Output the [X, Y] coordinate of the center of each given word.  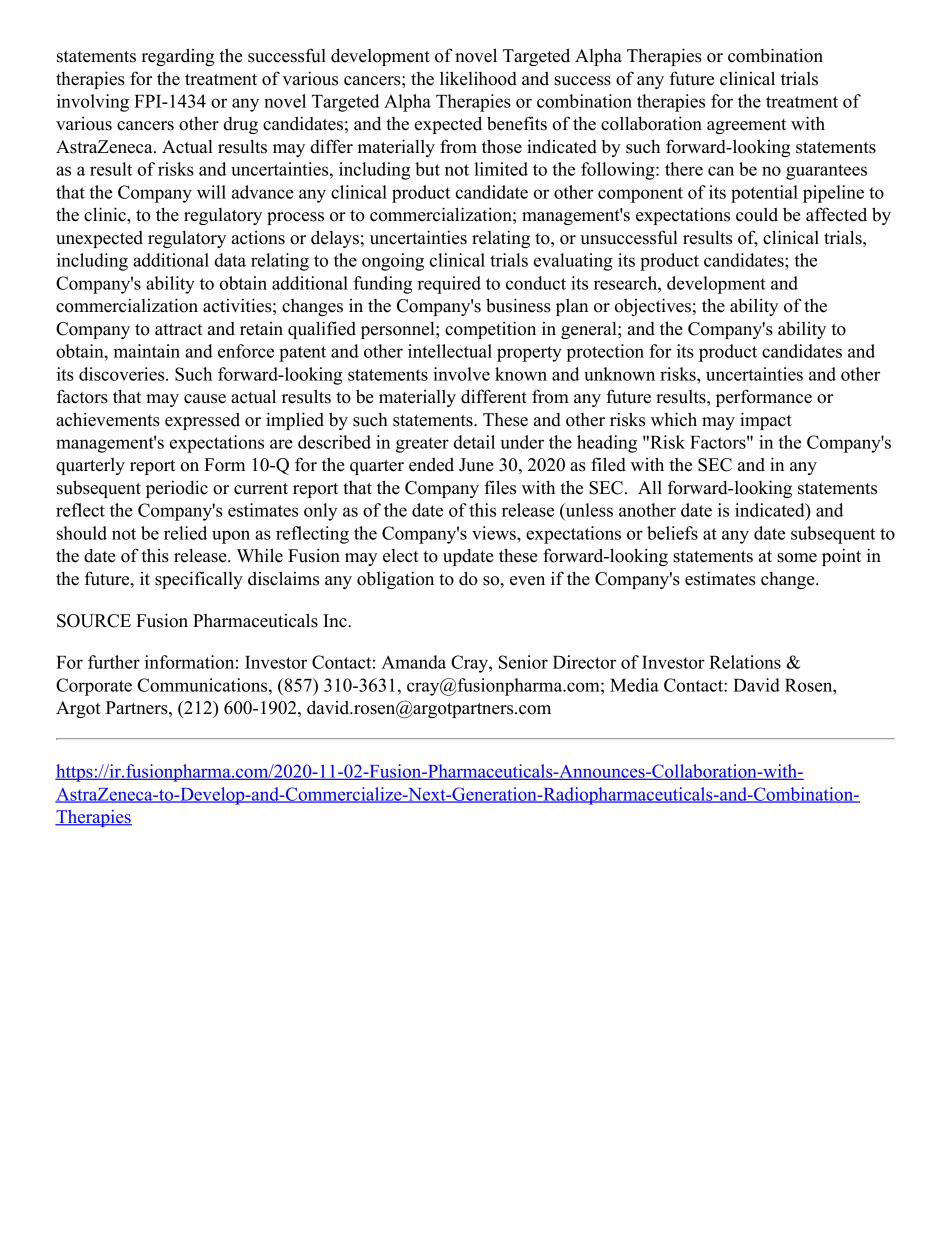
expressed [202, 421]
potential [764, 194]
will [211, 192]
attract [179, 330]
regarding [177, 57]
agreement [746, 126]
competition [490, 330]
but [427, 169]
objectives [653, 307]
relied [185, 533]
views [495, 533]
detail [474, 442]
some [797, 558]
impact [766, 421]
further [114, 662]
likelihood [478, 78]
